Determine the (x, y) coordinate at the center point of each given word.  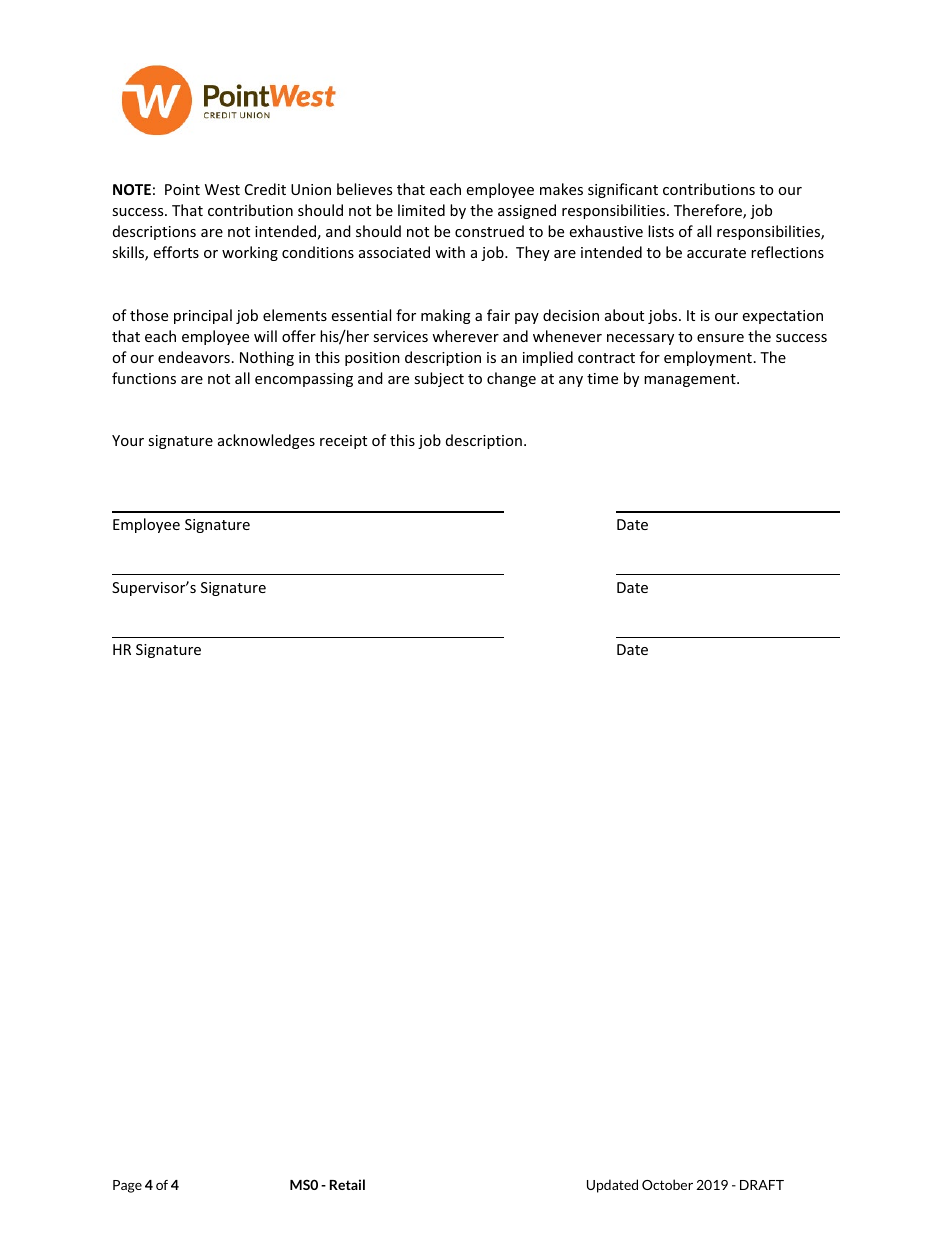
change (511, 379)
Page (127, 1186)
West (222, 189)
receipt (343, 442)
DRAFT (762, 1185)
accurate (716, 253)
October (667, 1184)
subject (439, 379)
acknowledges (266, 441)
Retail (347, 1184)
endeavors (194, 357)
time (602, 378)
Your (128, 440)
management (691, 380)
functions (144, 378)
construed (489, 231)
